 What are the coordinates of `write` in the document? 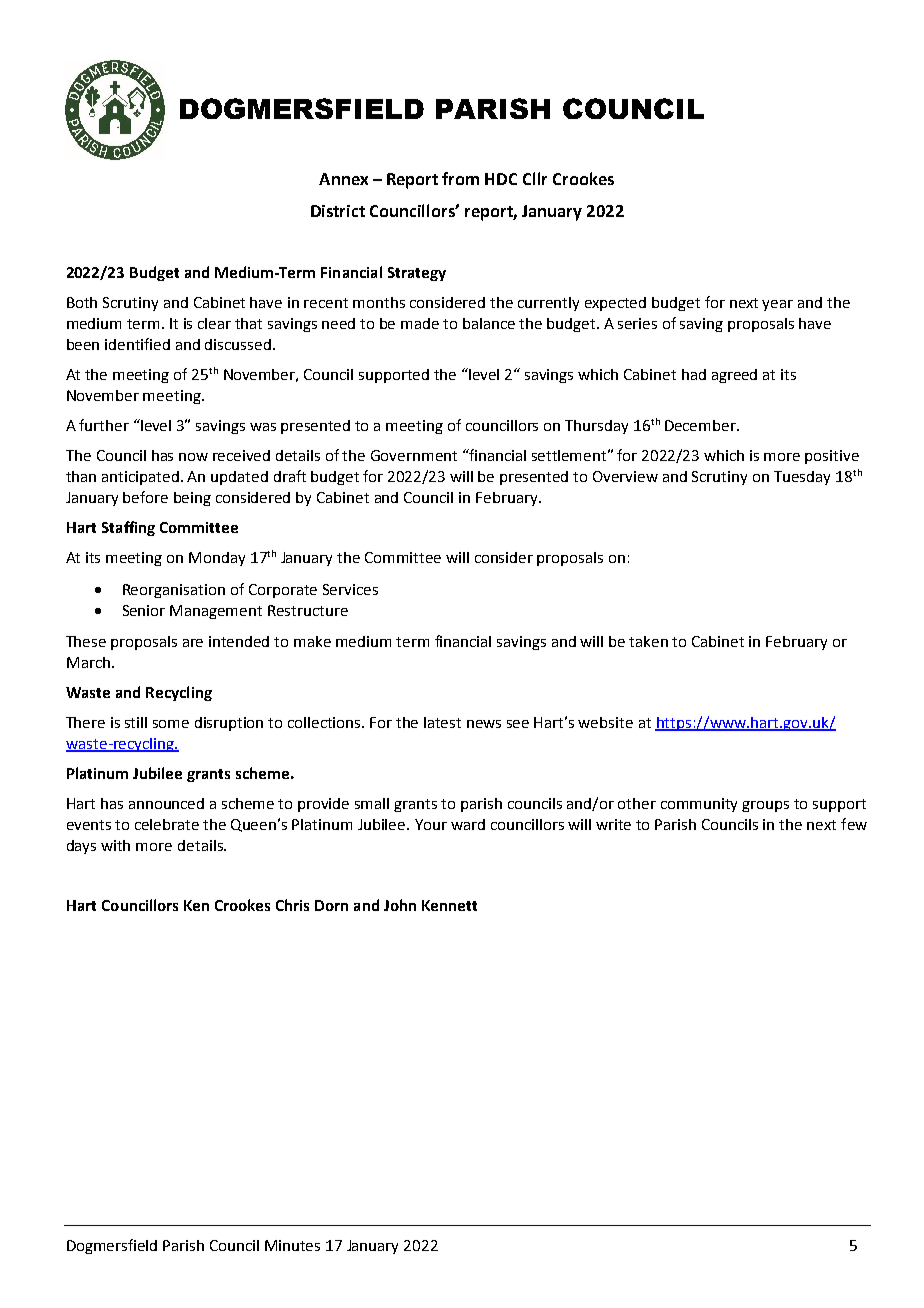 It's located at (613, 824).
